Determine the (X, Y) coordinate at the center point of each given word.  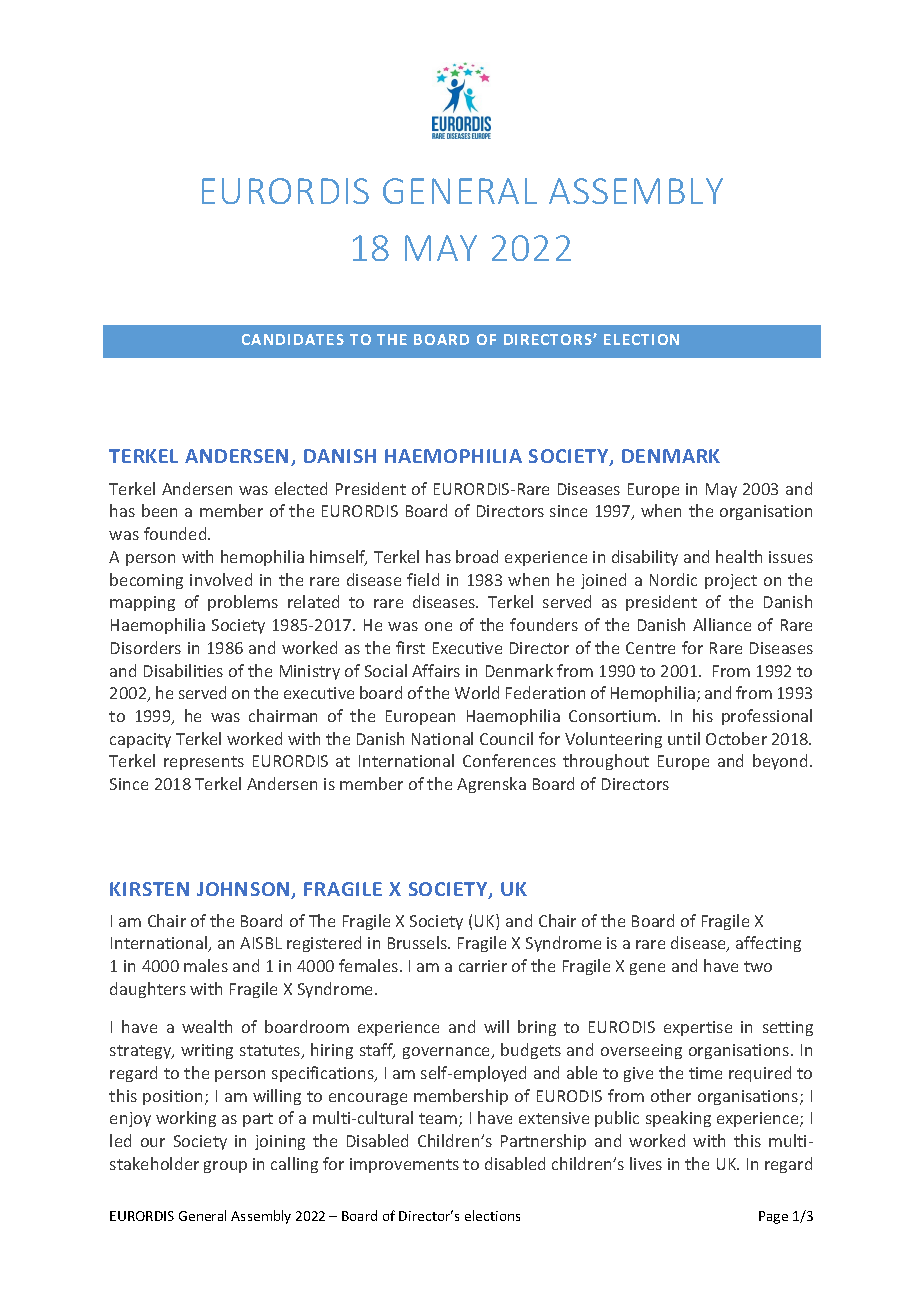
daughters (148, 990)
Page (773, 1217)
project (731, 581)
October (736, 738)
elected (301, 488)
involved (221, 579)
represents (204, 763)
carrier (483, 966)
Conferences (509, 760)
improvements (404, 1165)
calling (294, 1165)
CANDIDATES (293, 339)
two (758, 966)
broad (477, 556)
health (739, 556)
